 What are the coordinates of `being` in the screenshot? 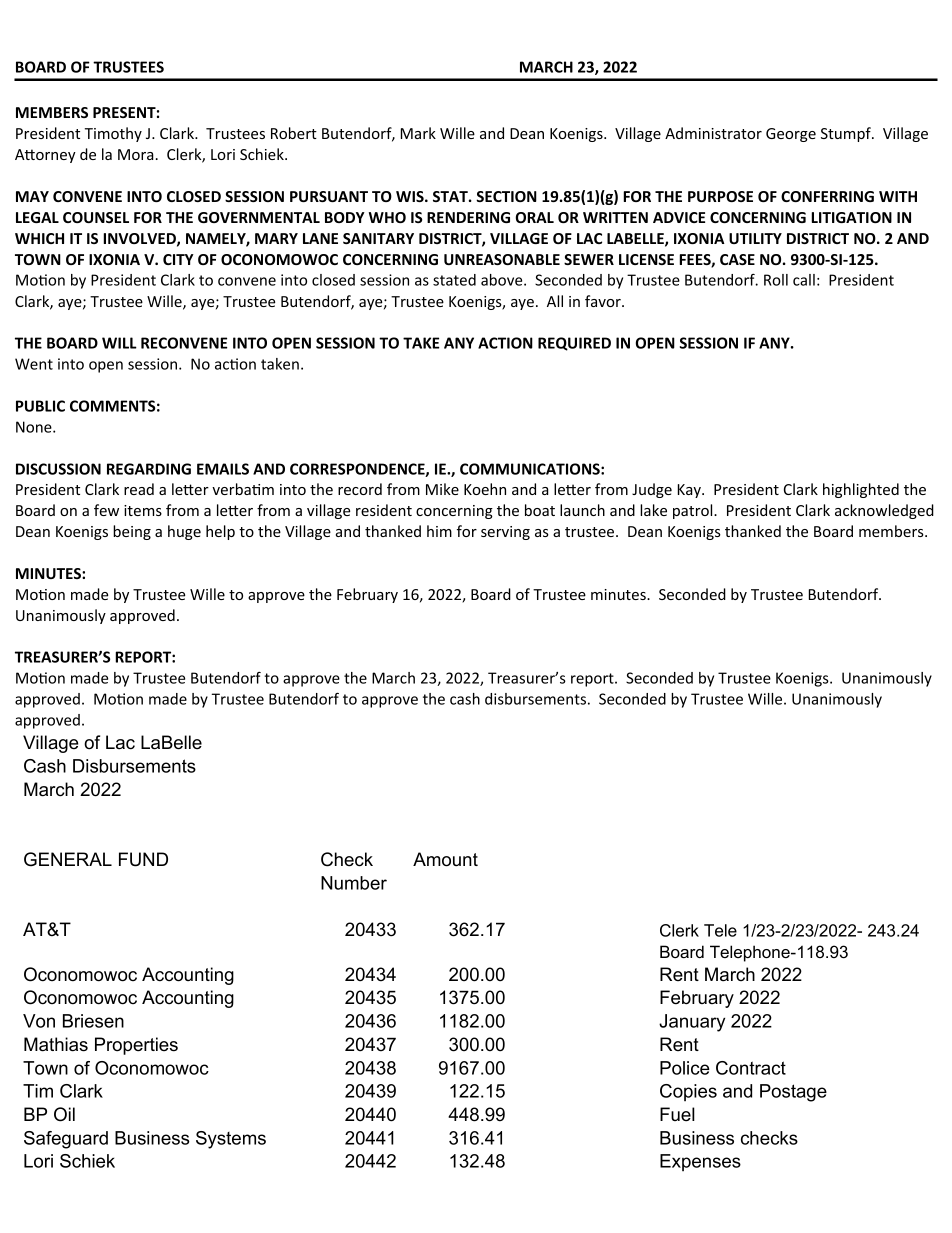 It's located at (132, 532).
